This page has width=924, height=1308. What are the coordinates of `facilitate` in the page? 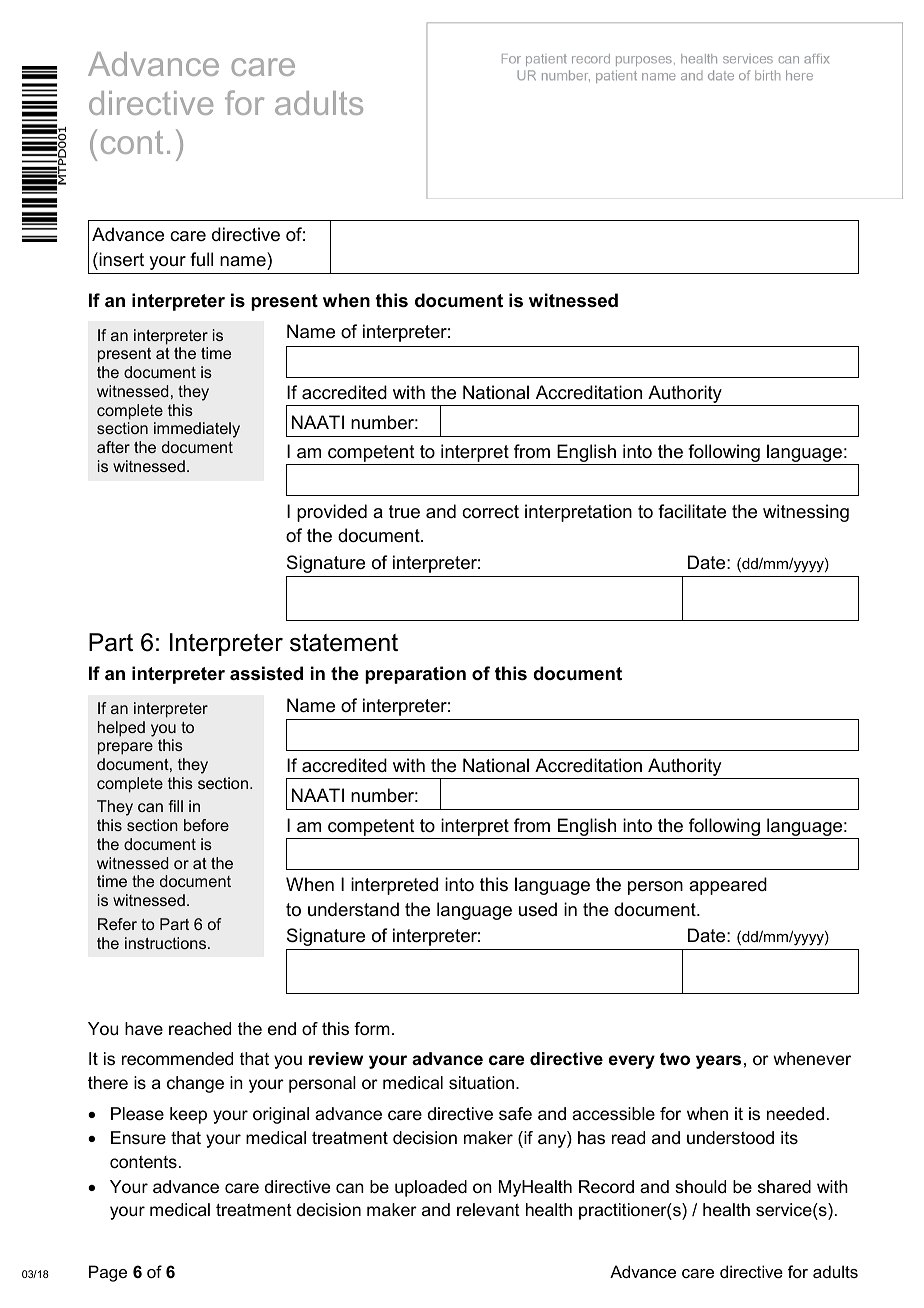 It's located at (692, 511).
